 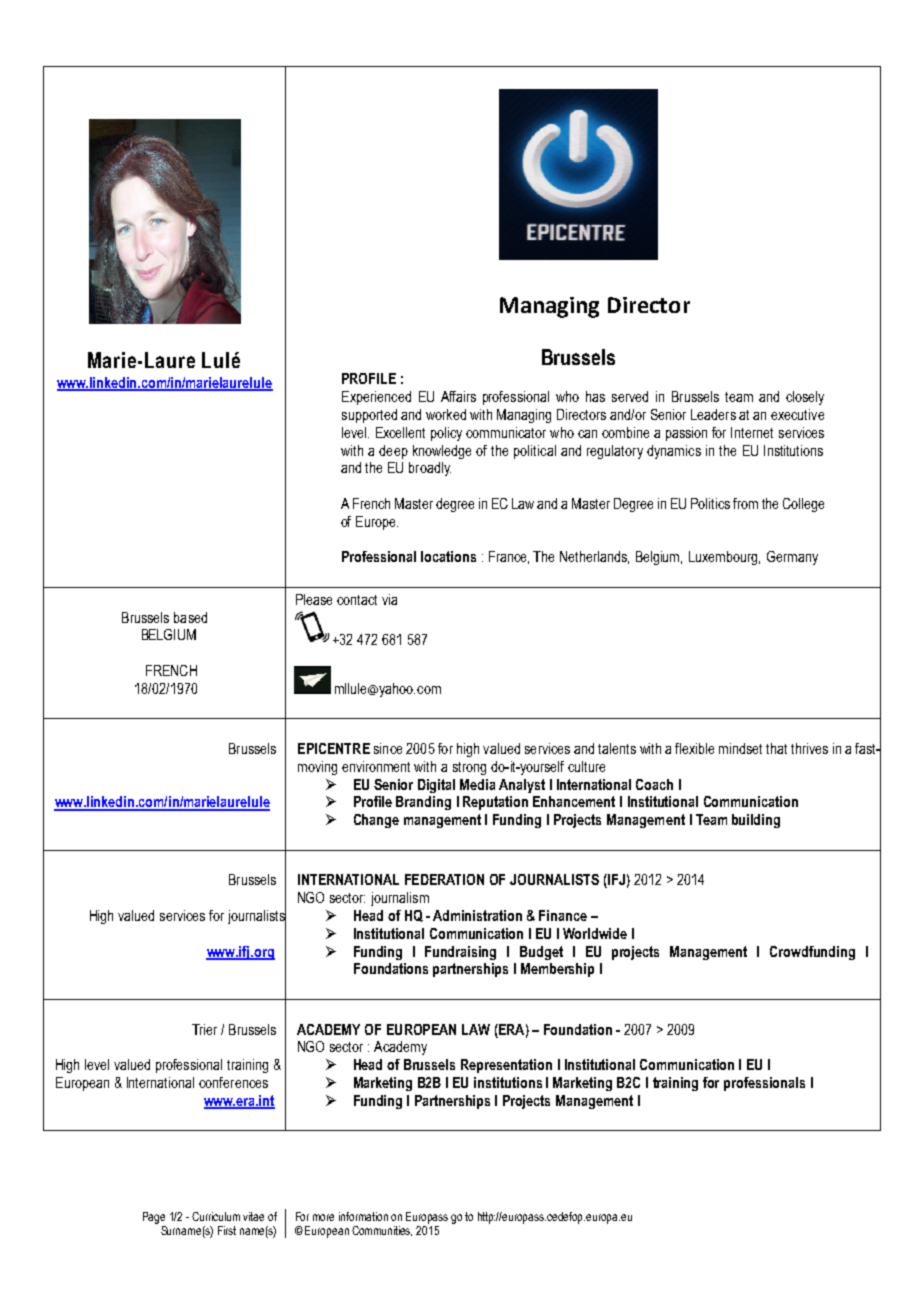 I want to click on communicator, so click(x=506, y=432).
